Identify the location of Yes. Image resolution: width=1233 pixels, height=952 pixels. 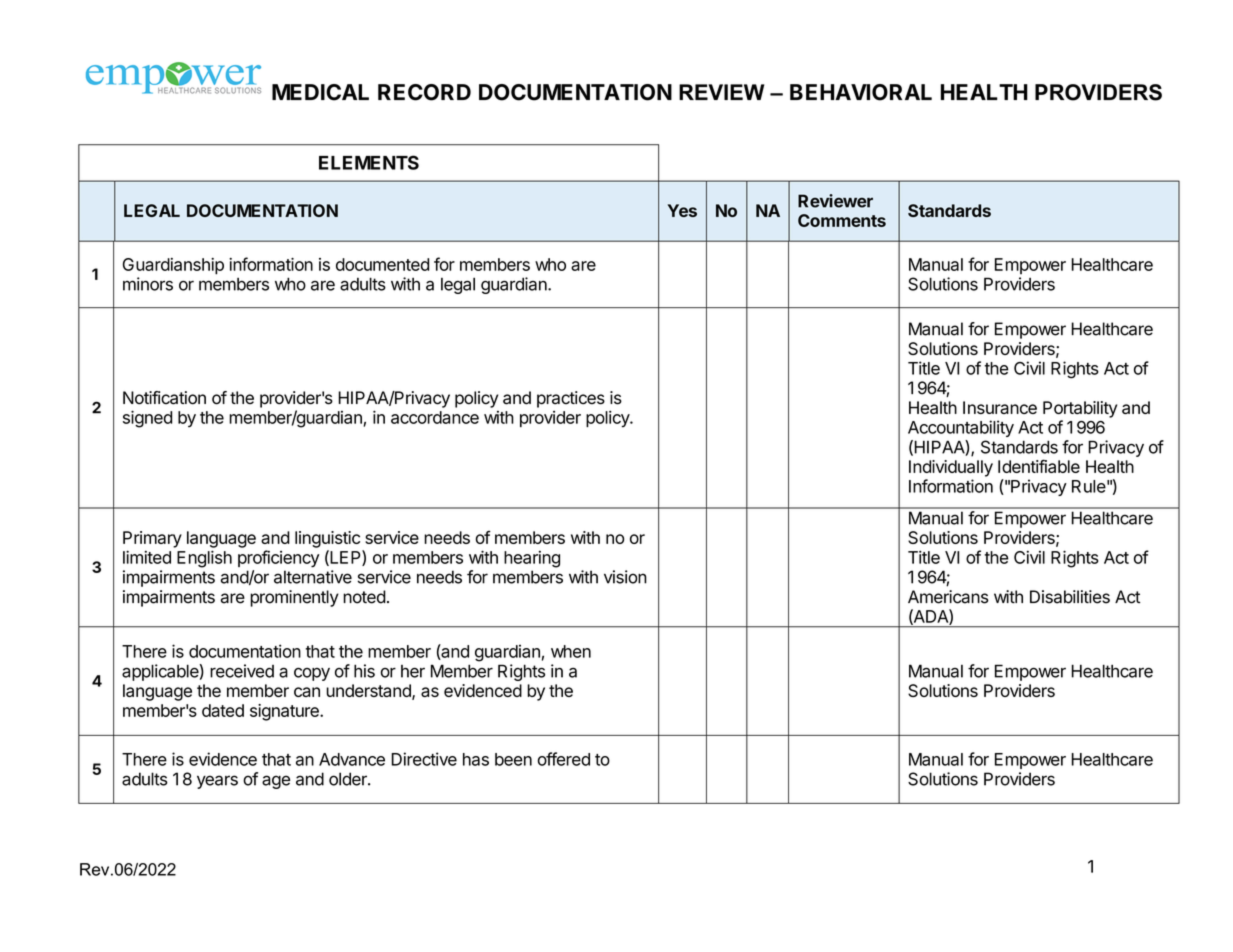
(682, 210).
